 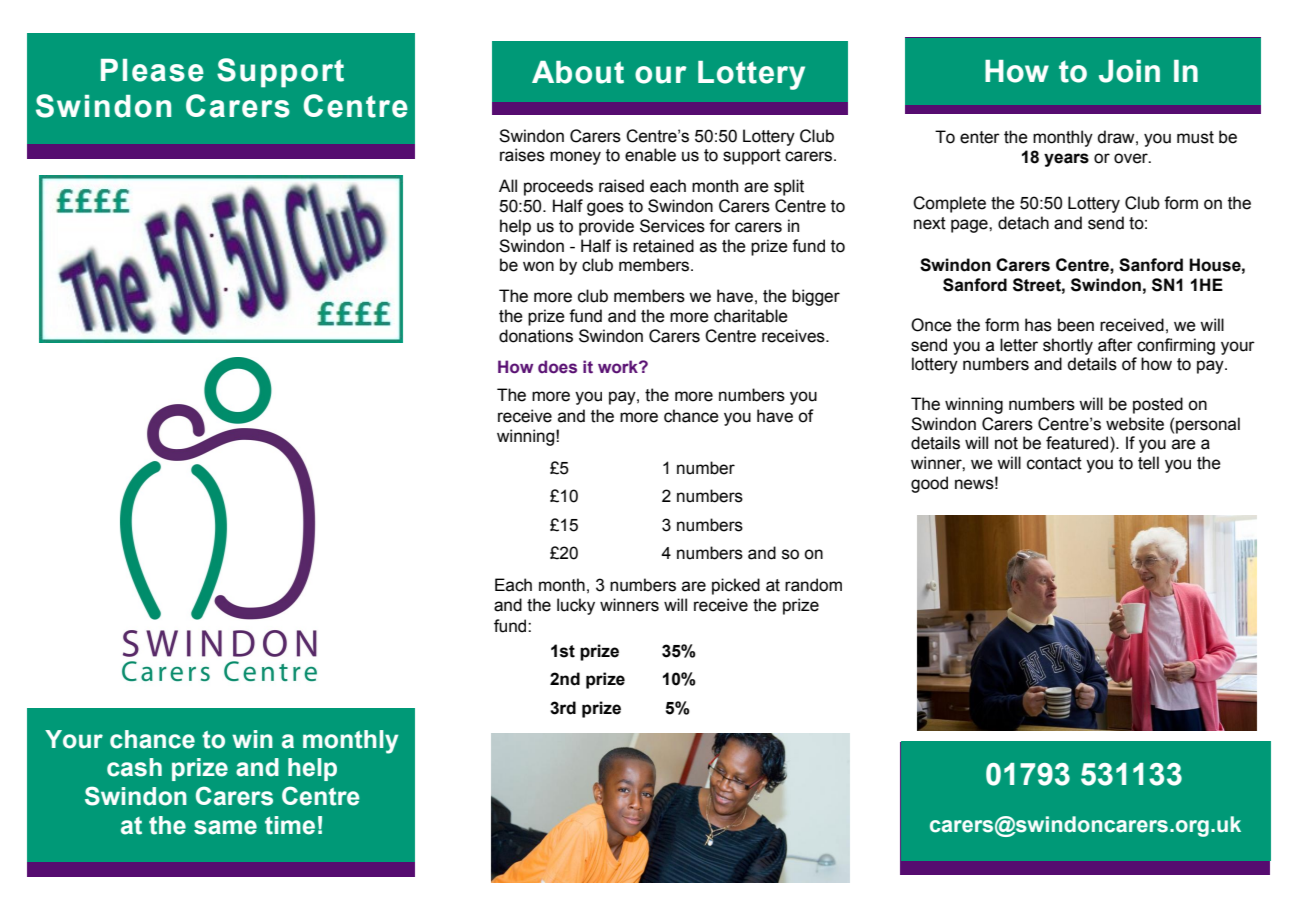 I want to click on retained, so click(x=663, y=246).
